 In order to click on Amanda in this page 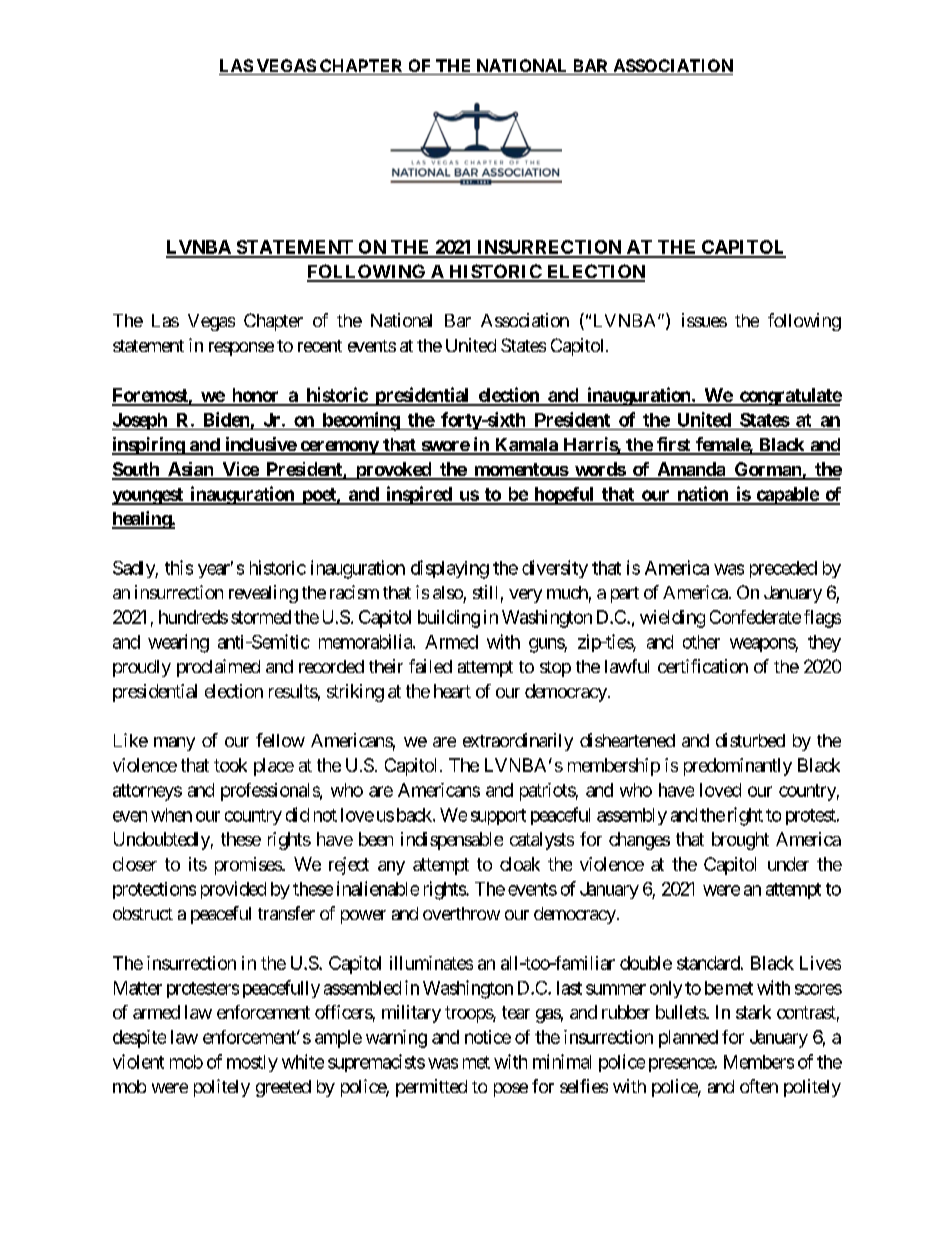, I will do `click(691, 470)`.
